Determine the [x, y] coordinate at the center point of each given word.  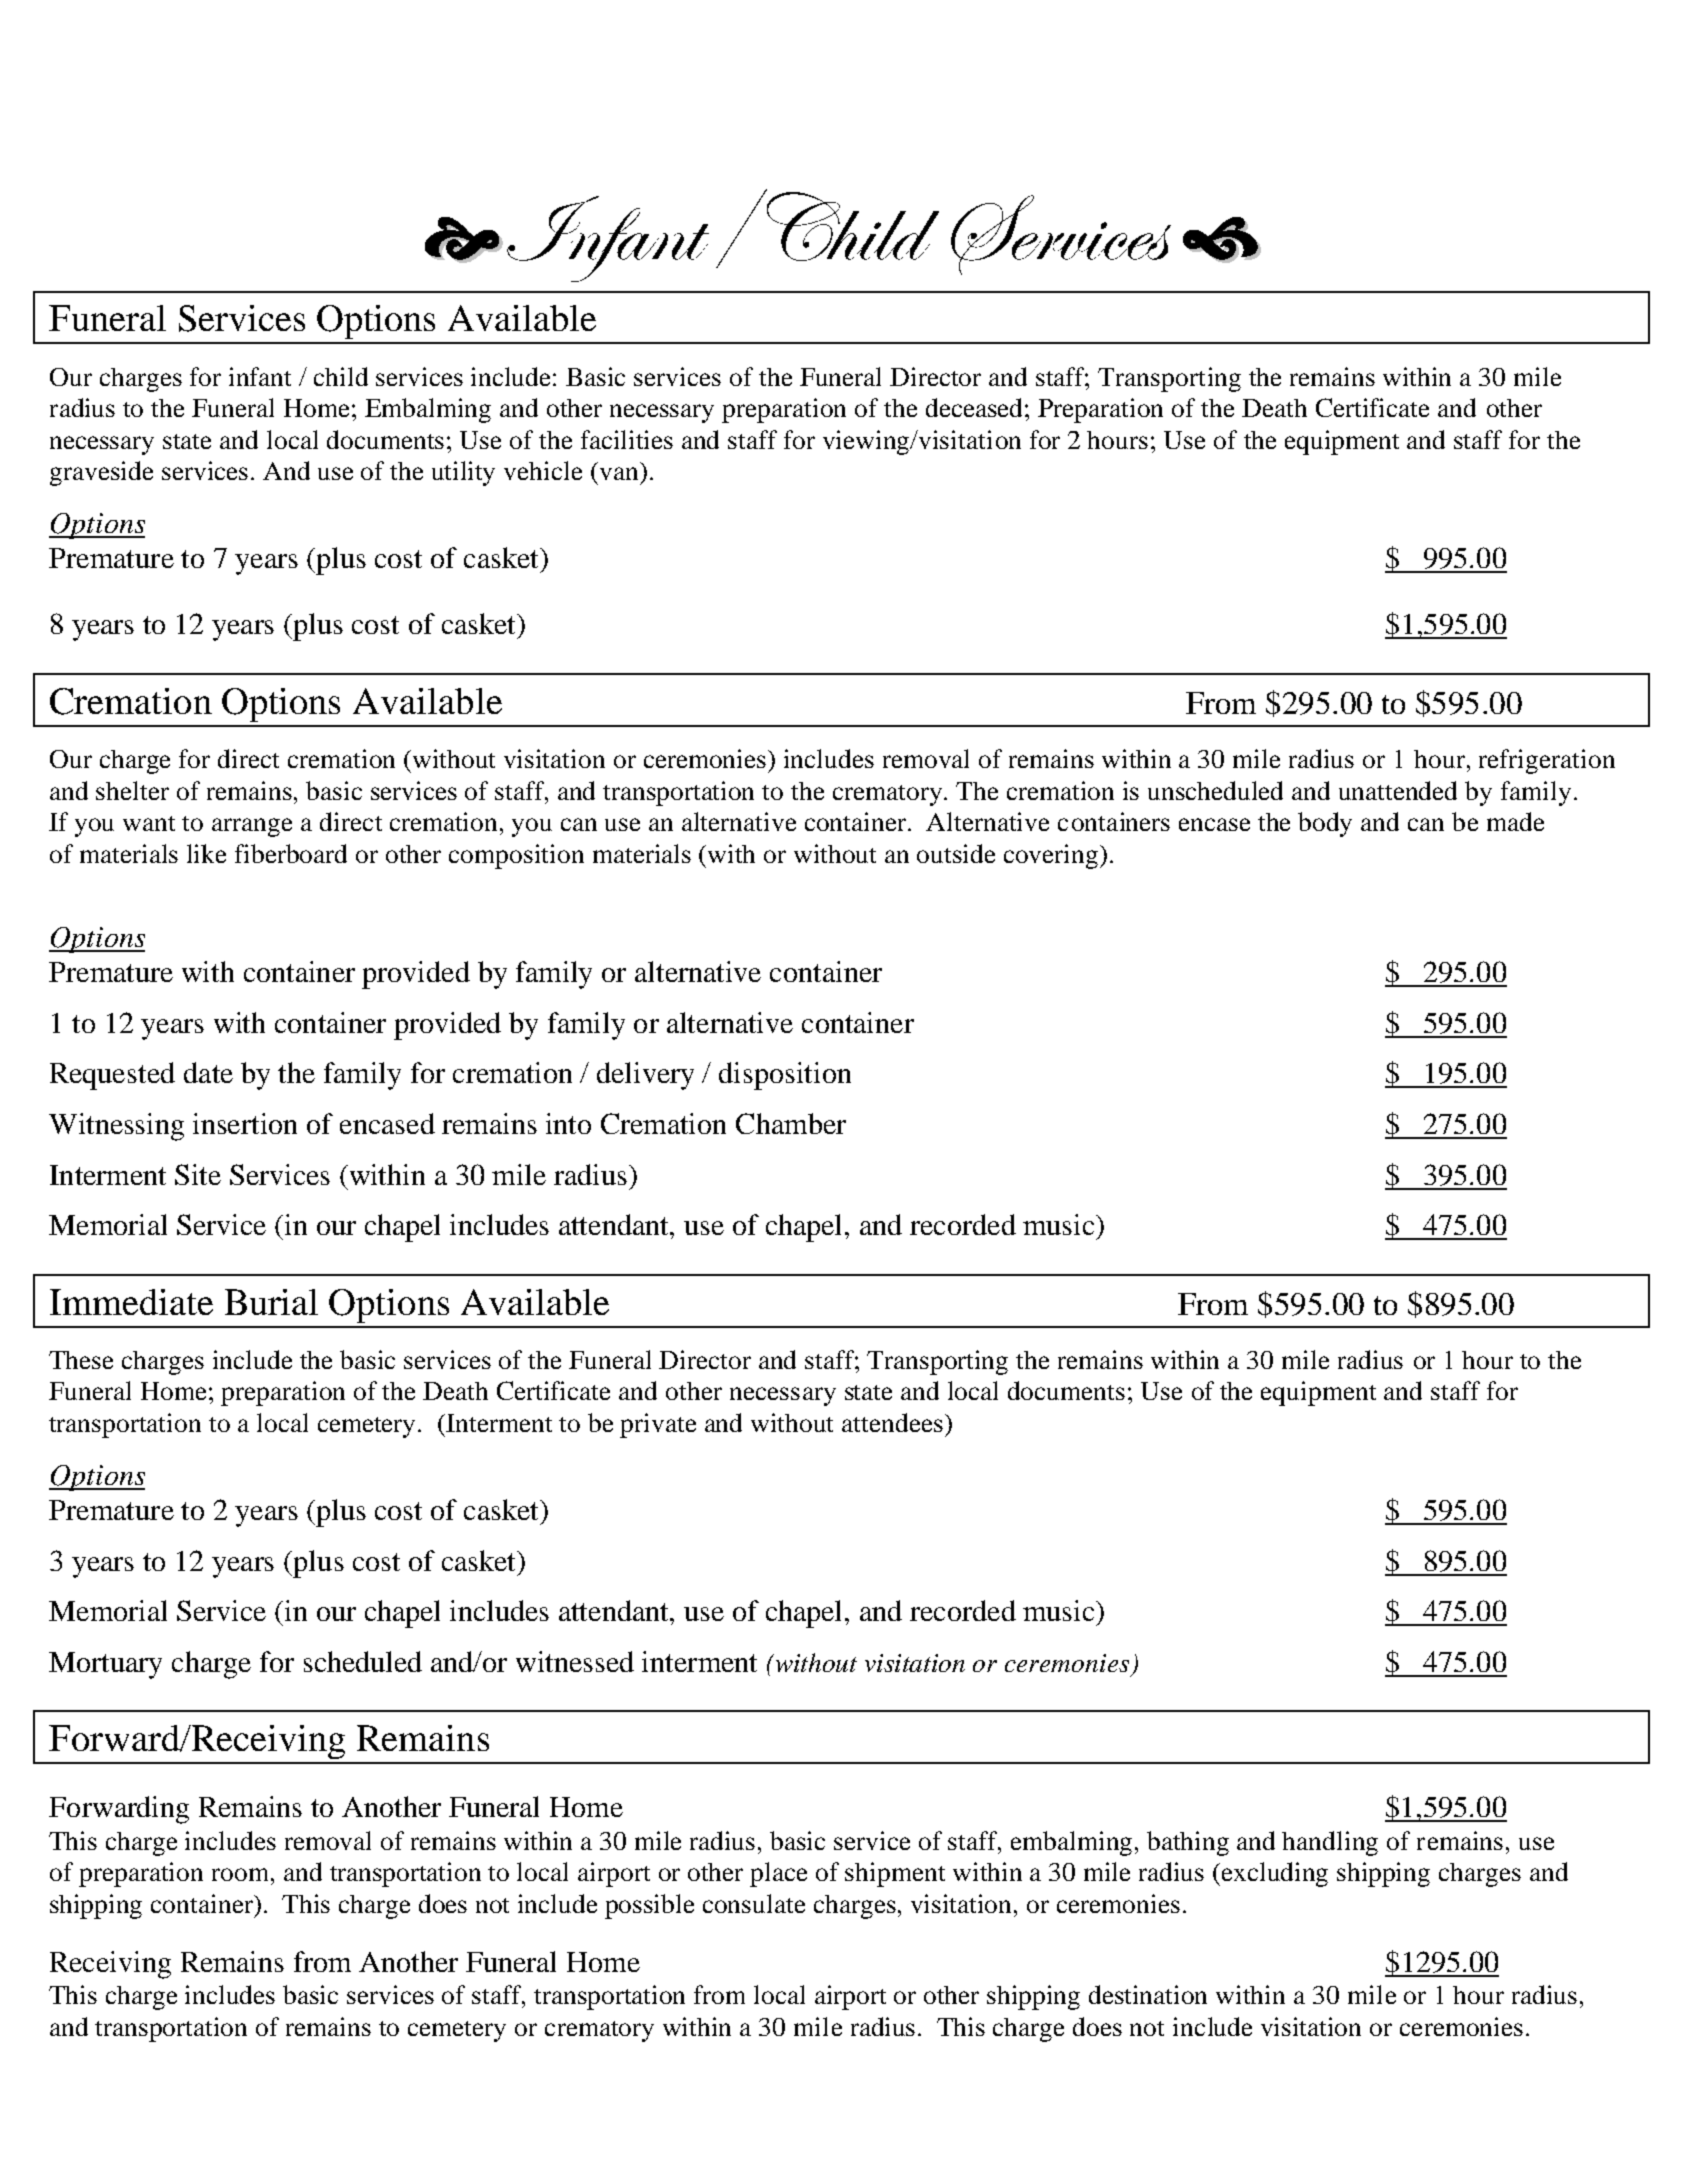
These [81, 1360]
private [658, 1425]
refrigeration [1547, 761]
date [208, 1072]
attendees [892, 1422]
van [619, 473]
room [240, 1874]
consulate [754, 1903]
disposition [785, 1076]
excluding [1275, 1874]
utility [463, 473]
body [1325, 824]
